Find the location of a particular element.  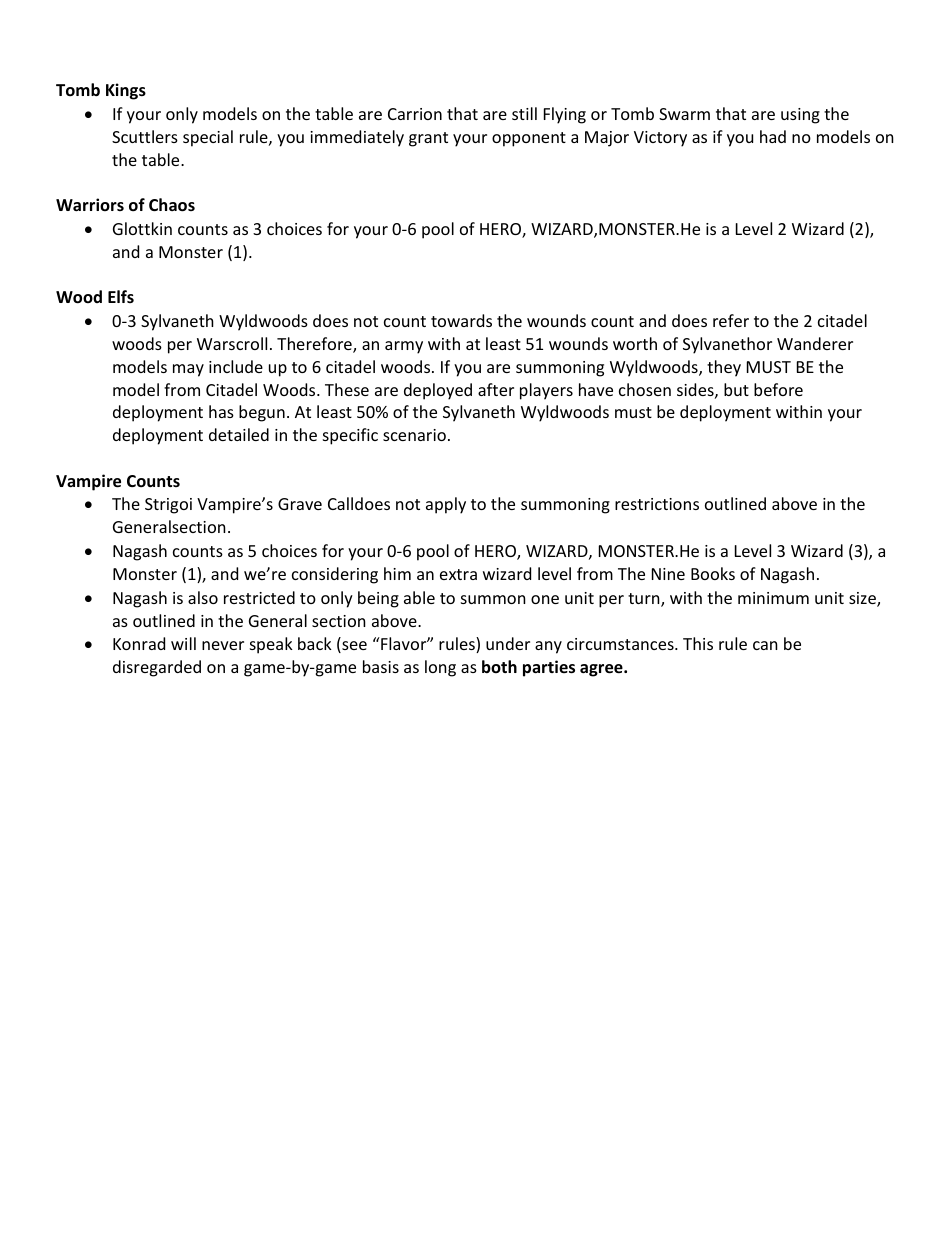

towards is located at coordinates (461, 320).
